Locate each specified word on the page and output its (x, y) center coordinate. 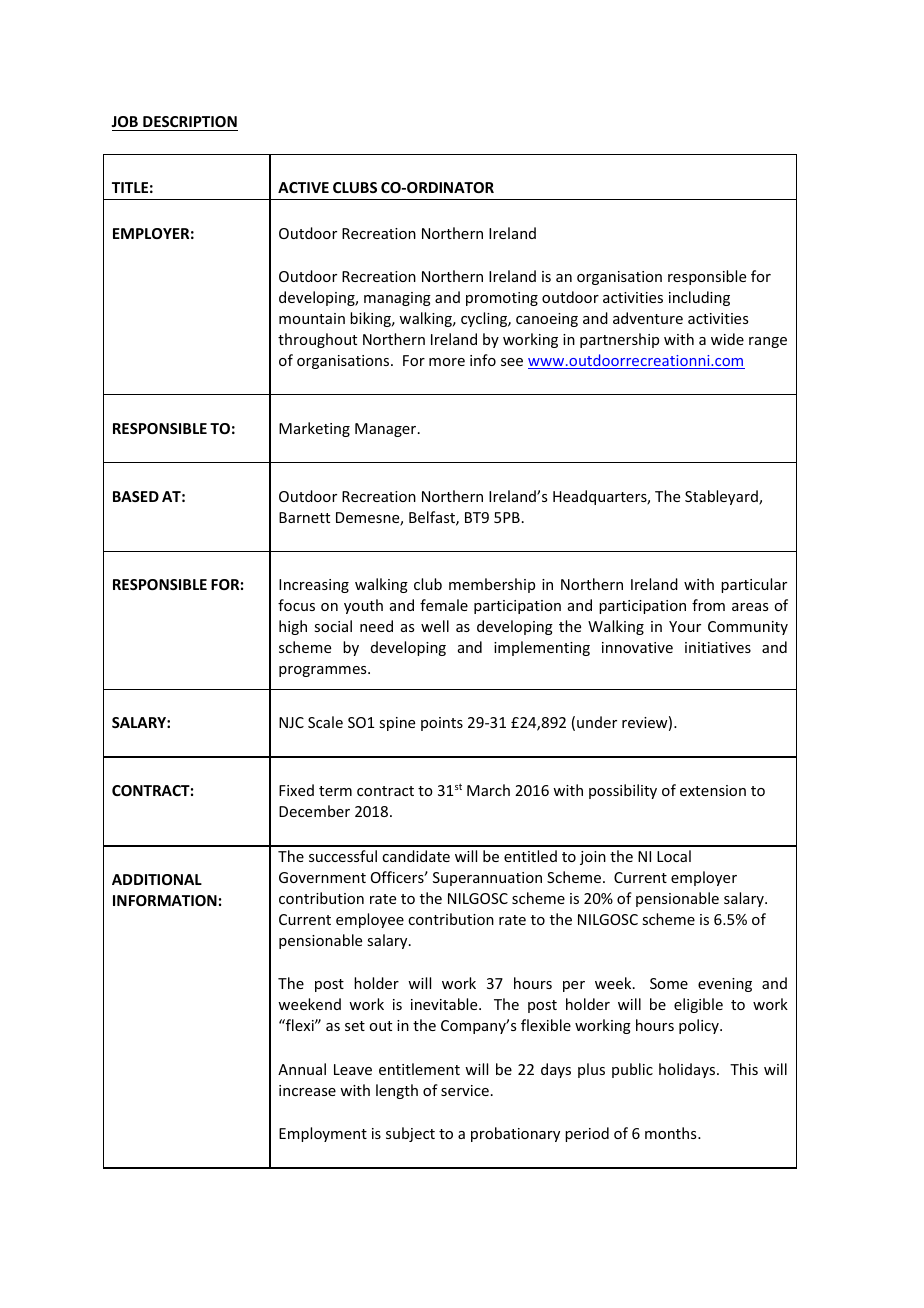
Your (685, 626)
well (435, 626)
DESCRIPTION (189, 123)
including (699, 298)
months (672, 1133)
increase (307, 1090)
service (465, 1090)
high (293, 627)
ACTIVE (303, 187)
